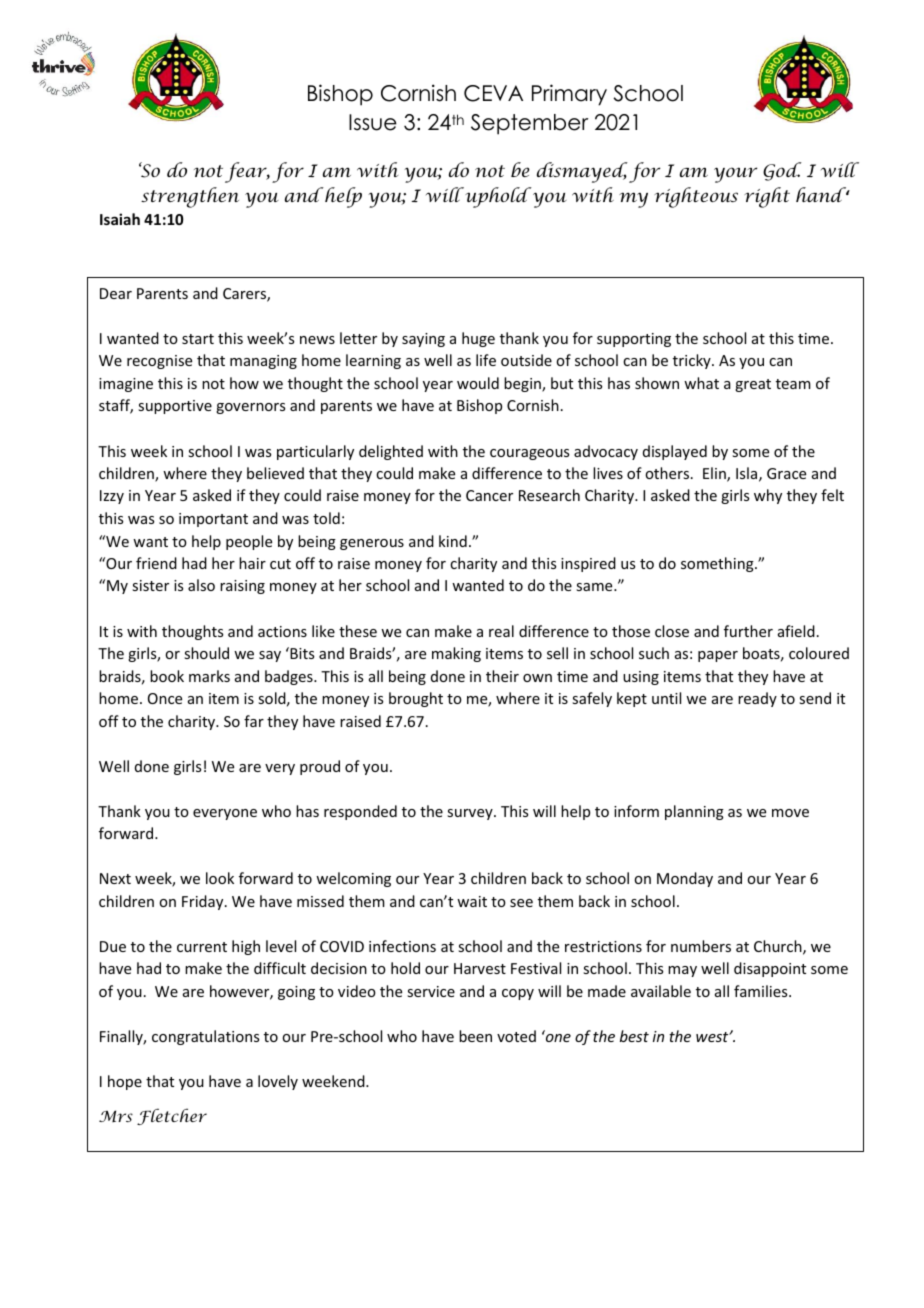 The height and width of the image is (1308, 924). What do you see at coordinates (735, 175) in the image?
I see `your` at bounding box center [735, 175].
